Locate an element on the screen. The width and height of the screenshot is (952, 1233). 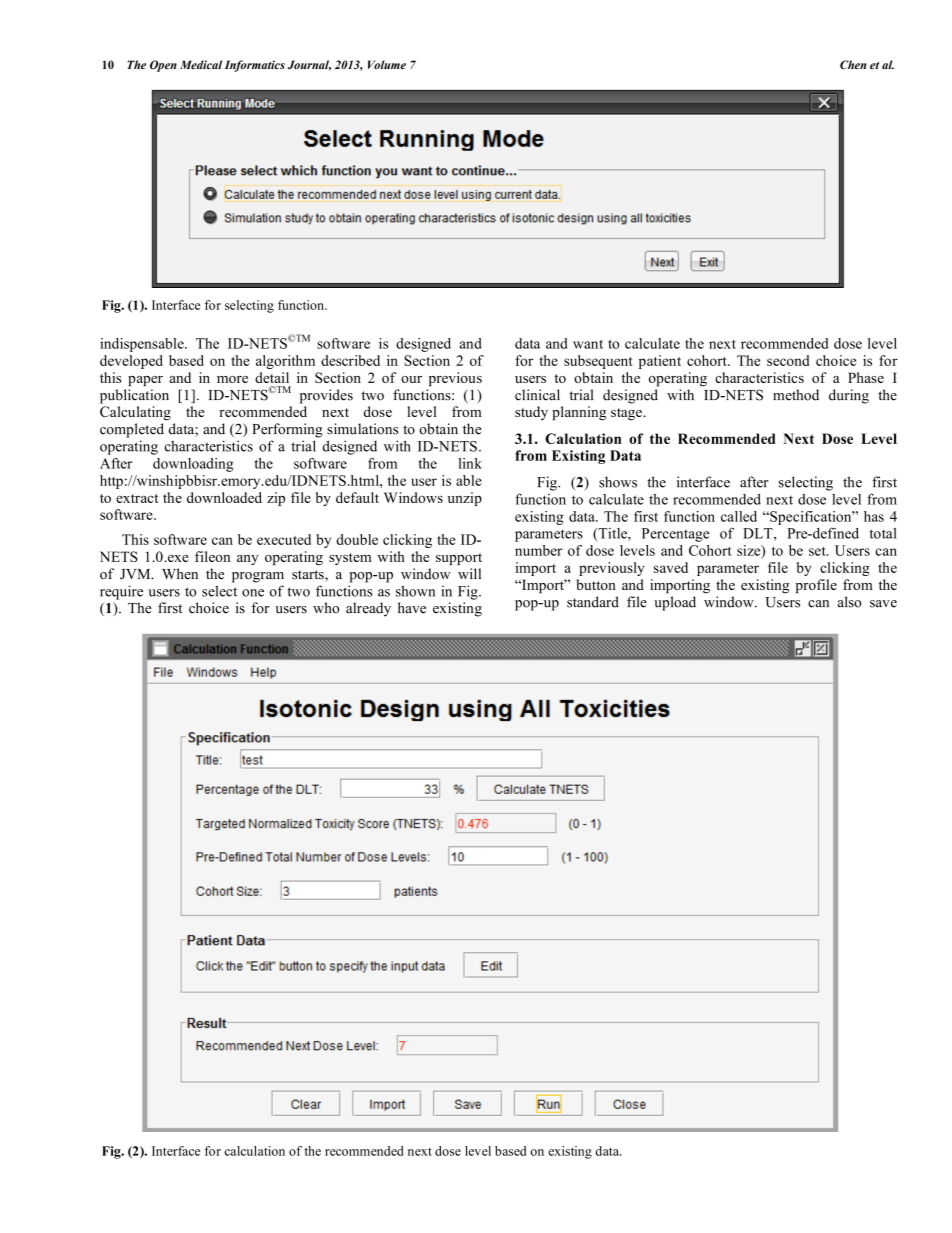
also is located at coordinates (850, 602).
